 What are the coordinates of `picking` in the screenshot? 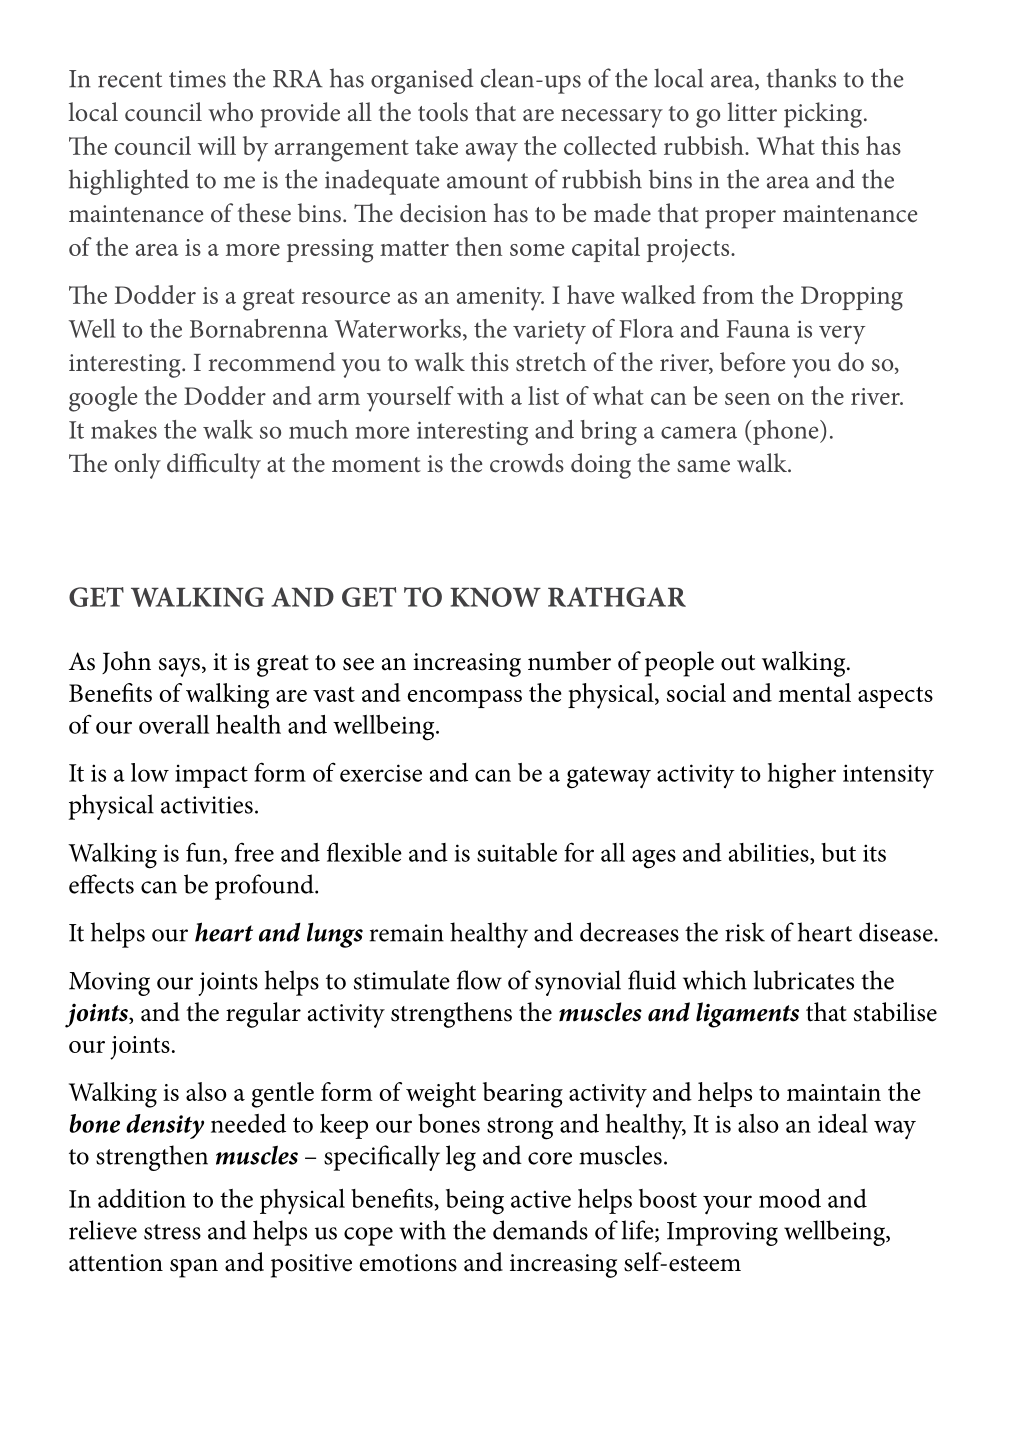 It's located at (824, 115).
